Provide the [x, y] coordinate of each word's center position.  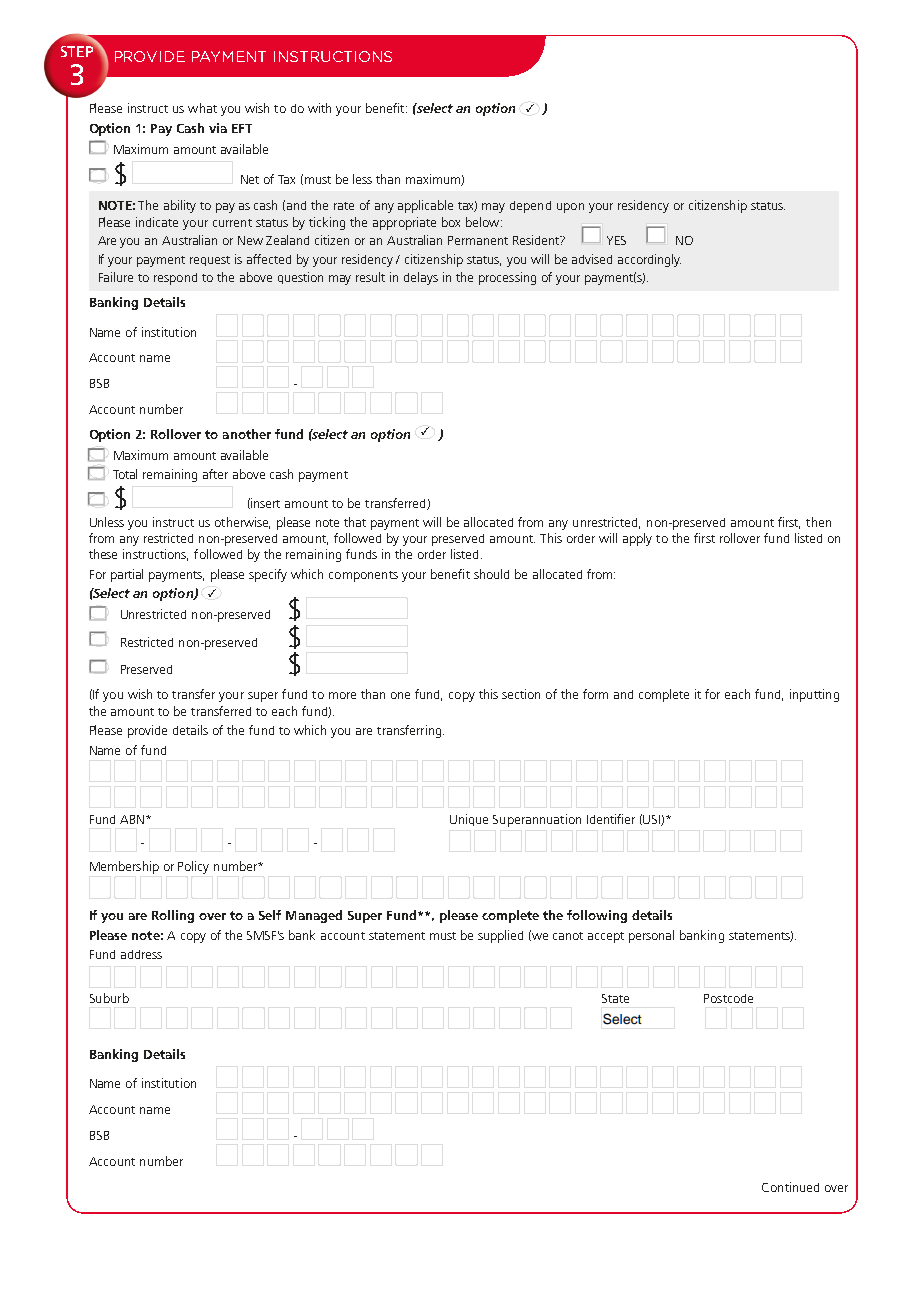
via [218, 128]
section [521, 694]
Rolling [173, 916]
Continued [790, 1187]
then [818, 522]
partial [127, 575]
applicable [425, 206]
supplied [500, 936]
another [247, 434]
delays [421, 278]
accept [606, 937]
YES [616, 240]
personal [651, 936]
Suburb [109, 998]
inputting [814, 695]
